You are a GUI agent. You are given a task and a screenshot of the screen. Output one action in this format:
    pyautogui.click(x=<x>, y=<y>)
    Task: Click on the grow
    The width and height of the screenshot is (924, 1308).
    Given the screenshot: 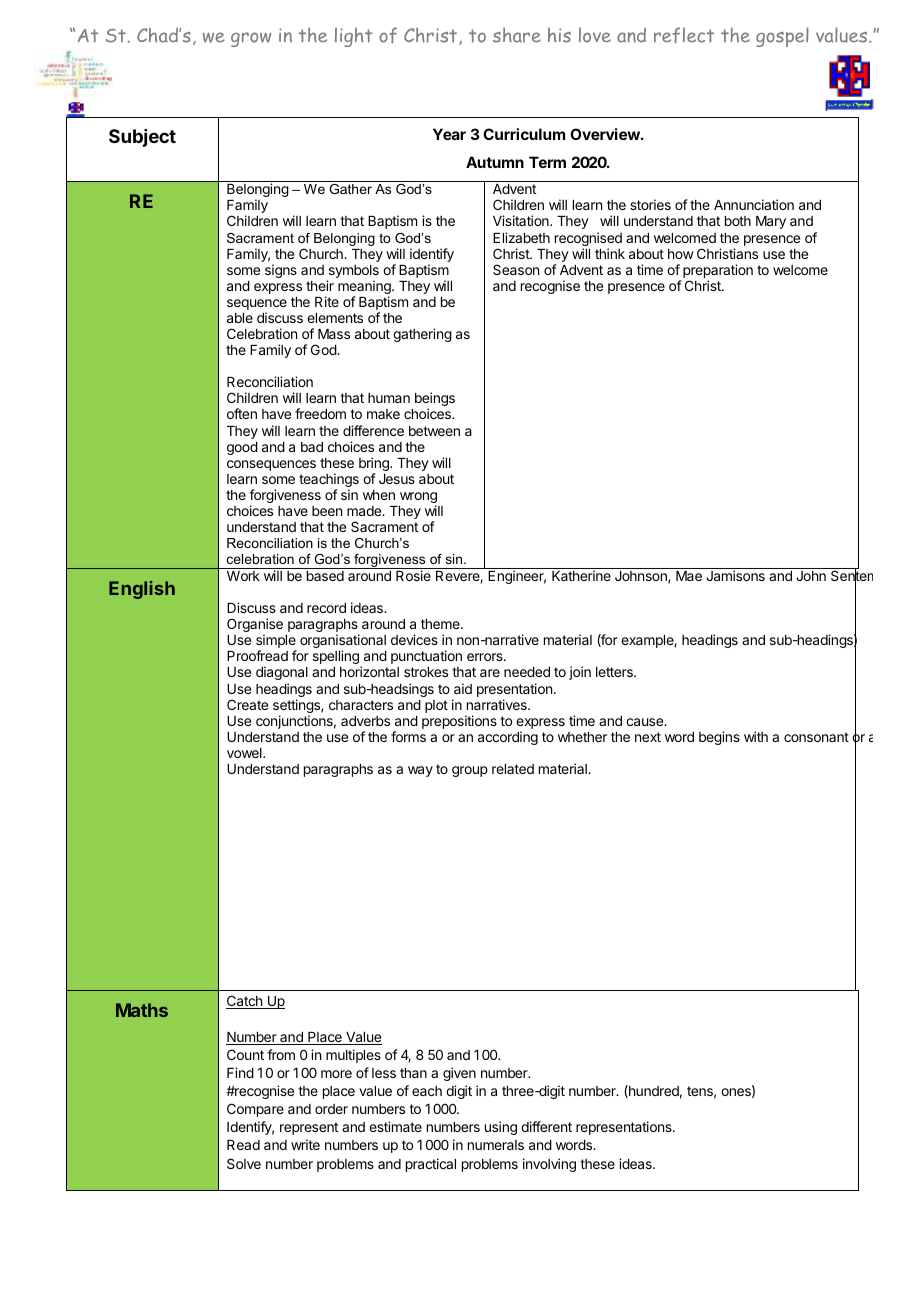 What is the action you would take?
    pyautogui.click(x=251, y=39)
